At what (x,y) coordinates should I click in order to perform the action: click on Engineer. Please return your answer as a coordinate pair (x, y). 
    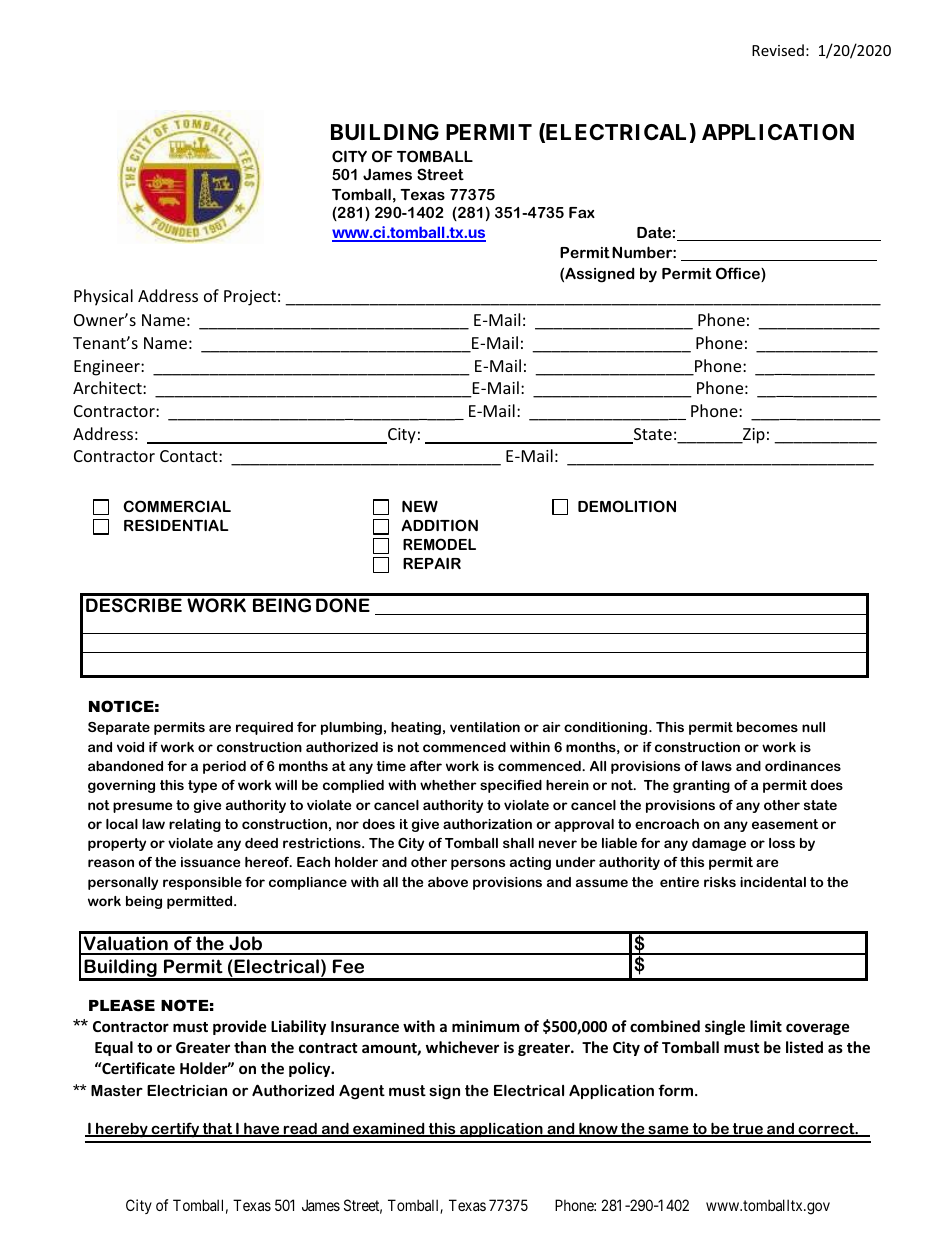
    Looking at the image, I should click on (108, 368).
